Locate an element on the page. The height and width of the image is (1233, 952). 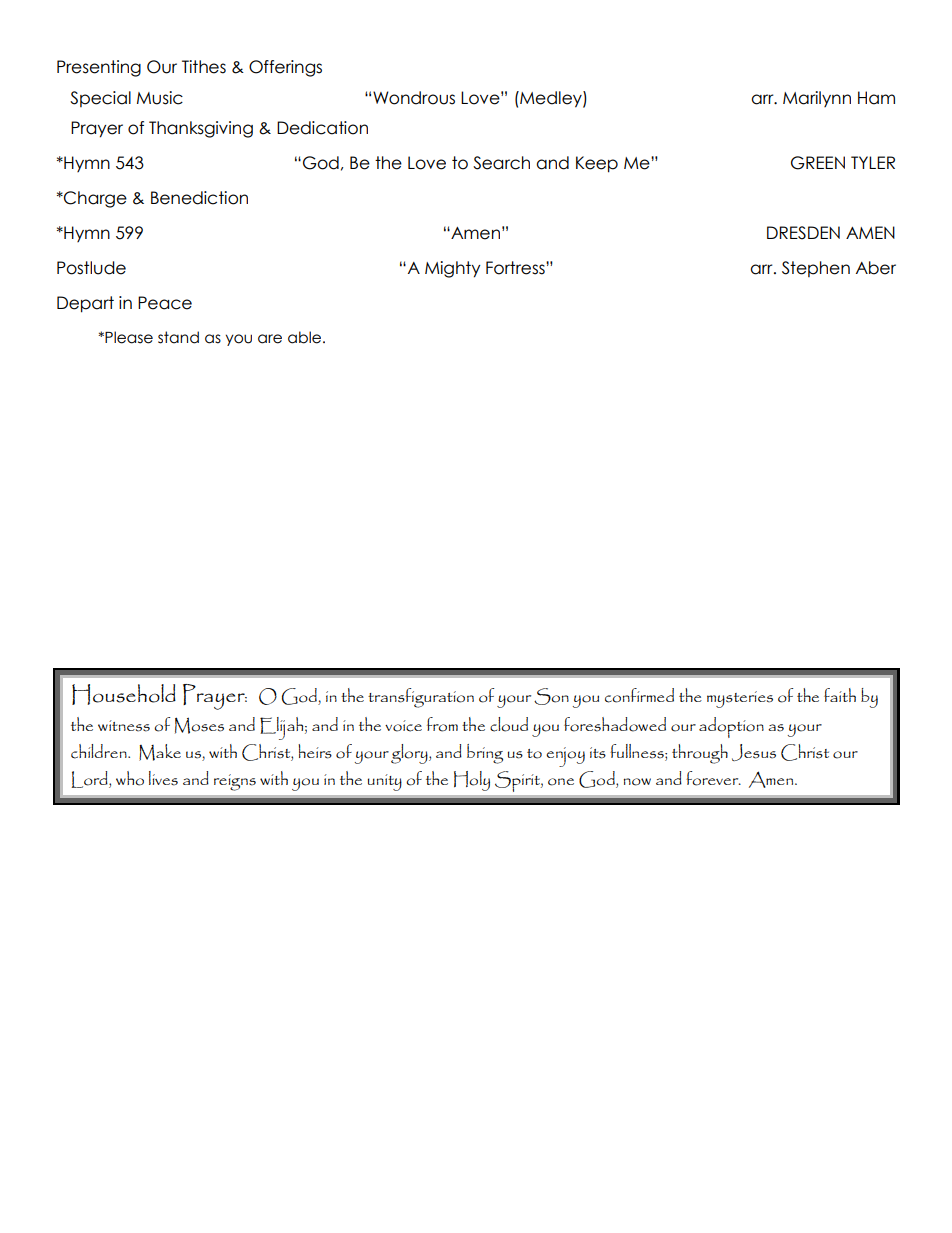
Stephen is located at coordinates (816, 269).
